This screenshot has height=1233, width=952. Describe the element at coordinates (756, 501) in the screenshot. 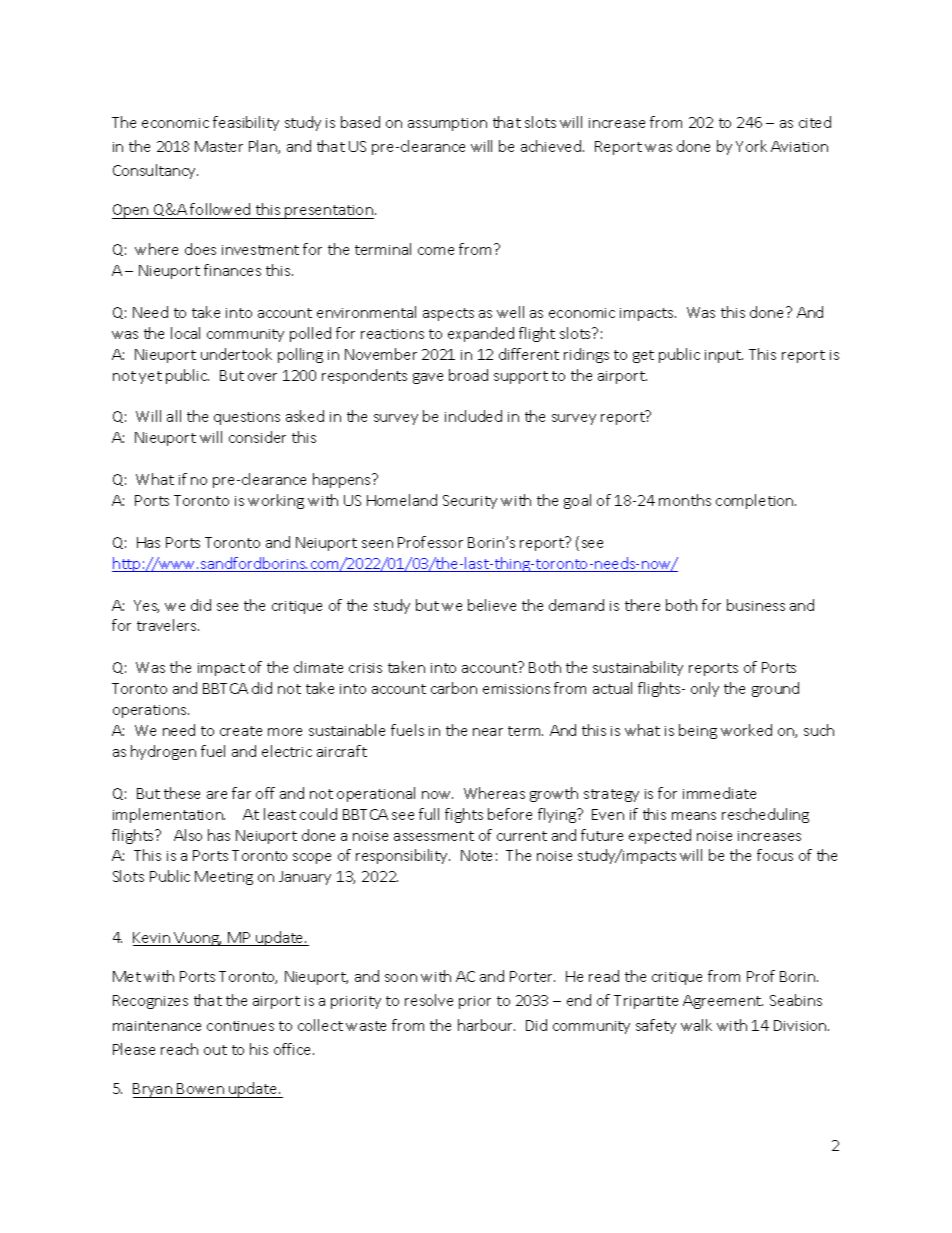

I see `completion` at that location.
